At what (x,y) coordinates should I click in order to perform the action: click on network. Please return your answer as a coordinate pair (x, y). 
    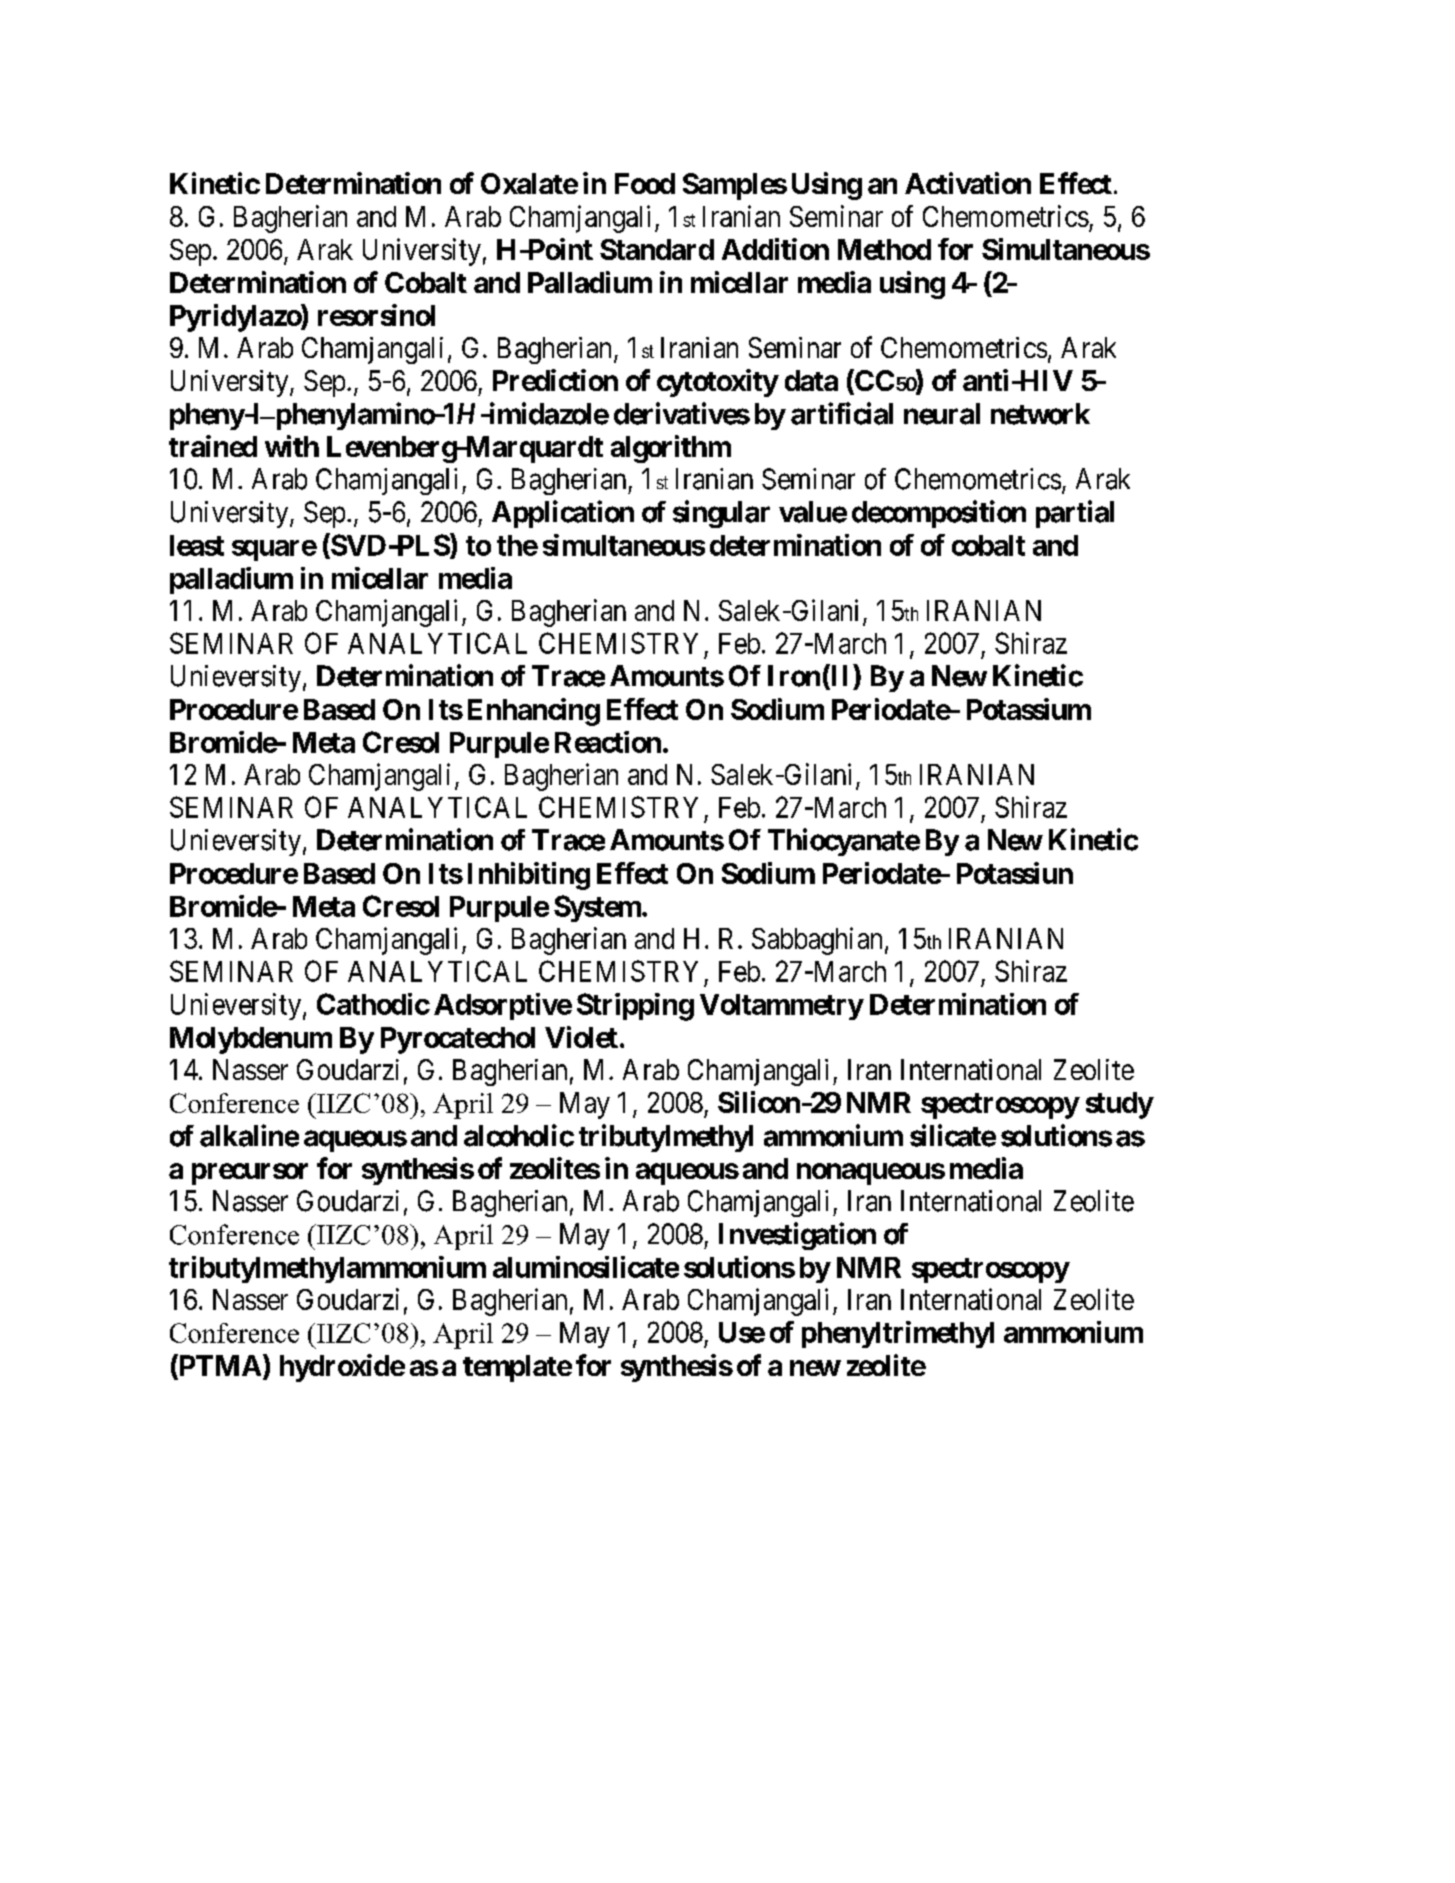
    Looking at the image, I should click on (1040, 414).
